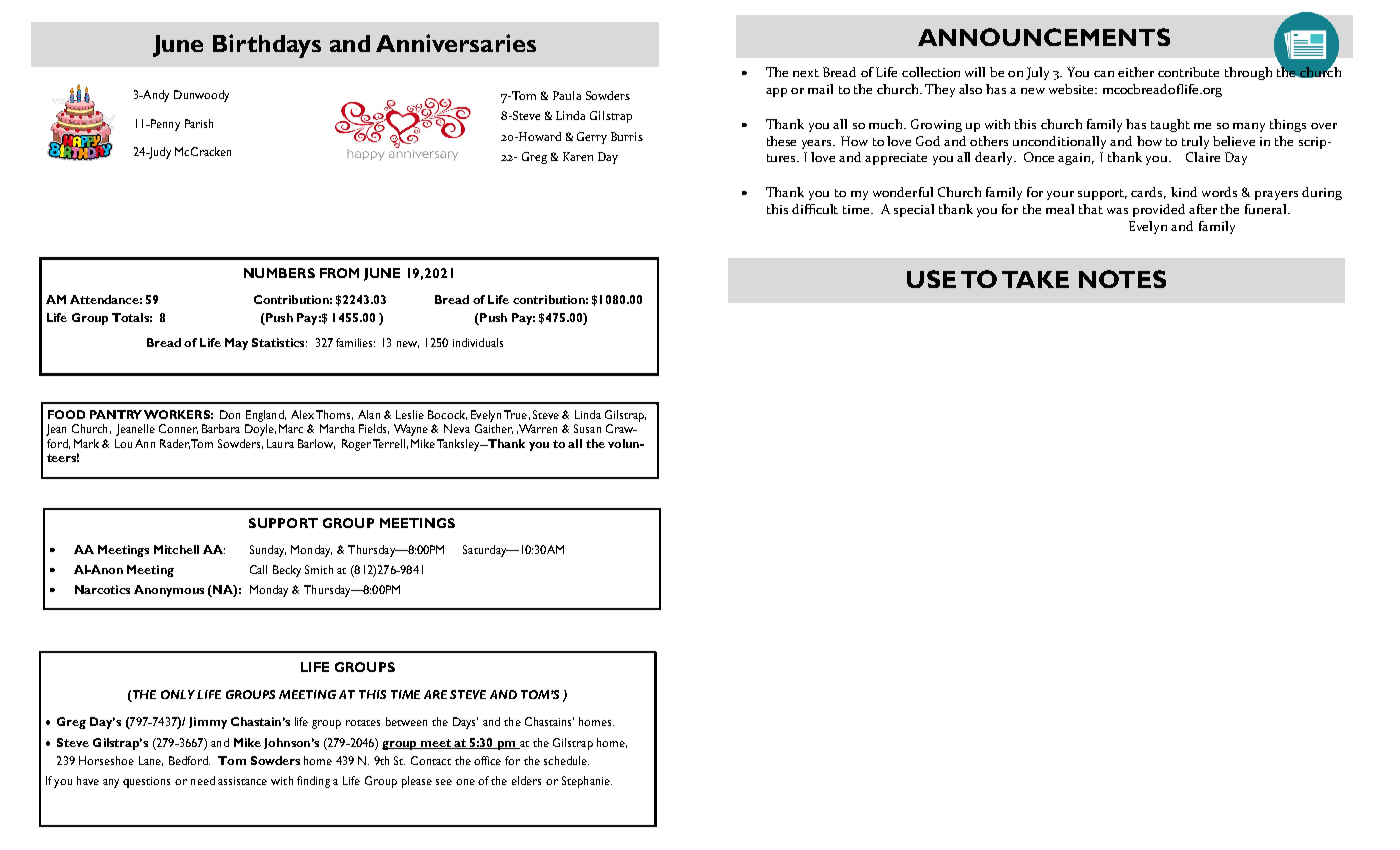 This screenshot has width=1400, height=850. What do you see at coordinates (587, 428) in the screenshot?
I see `Susan` at bounding box center [587, 428].
